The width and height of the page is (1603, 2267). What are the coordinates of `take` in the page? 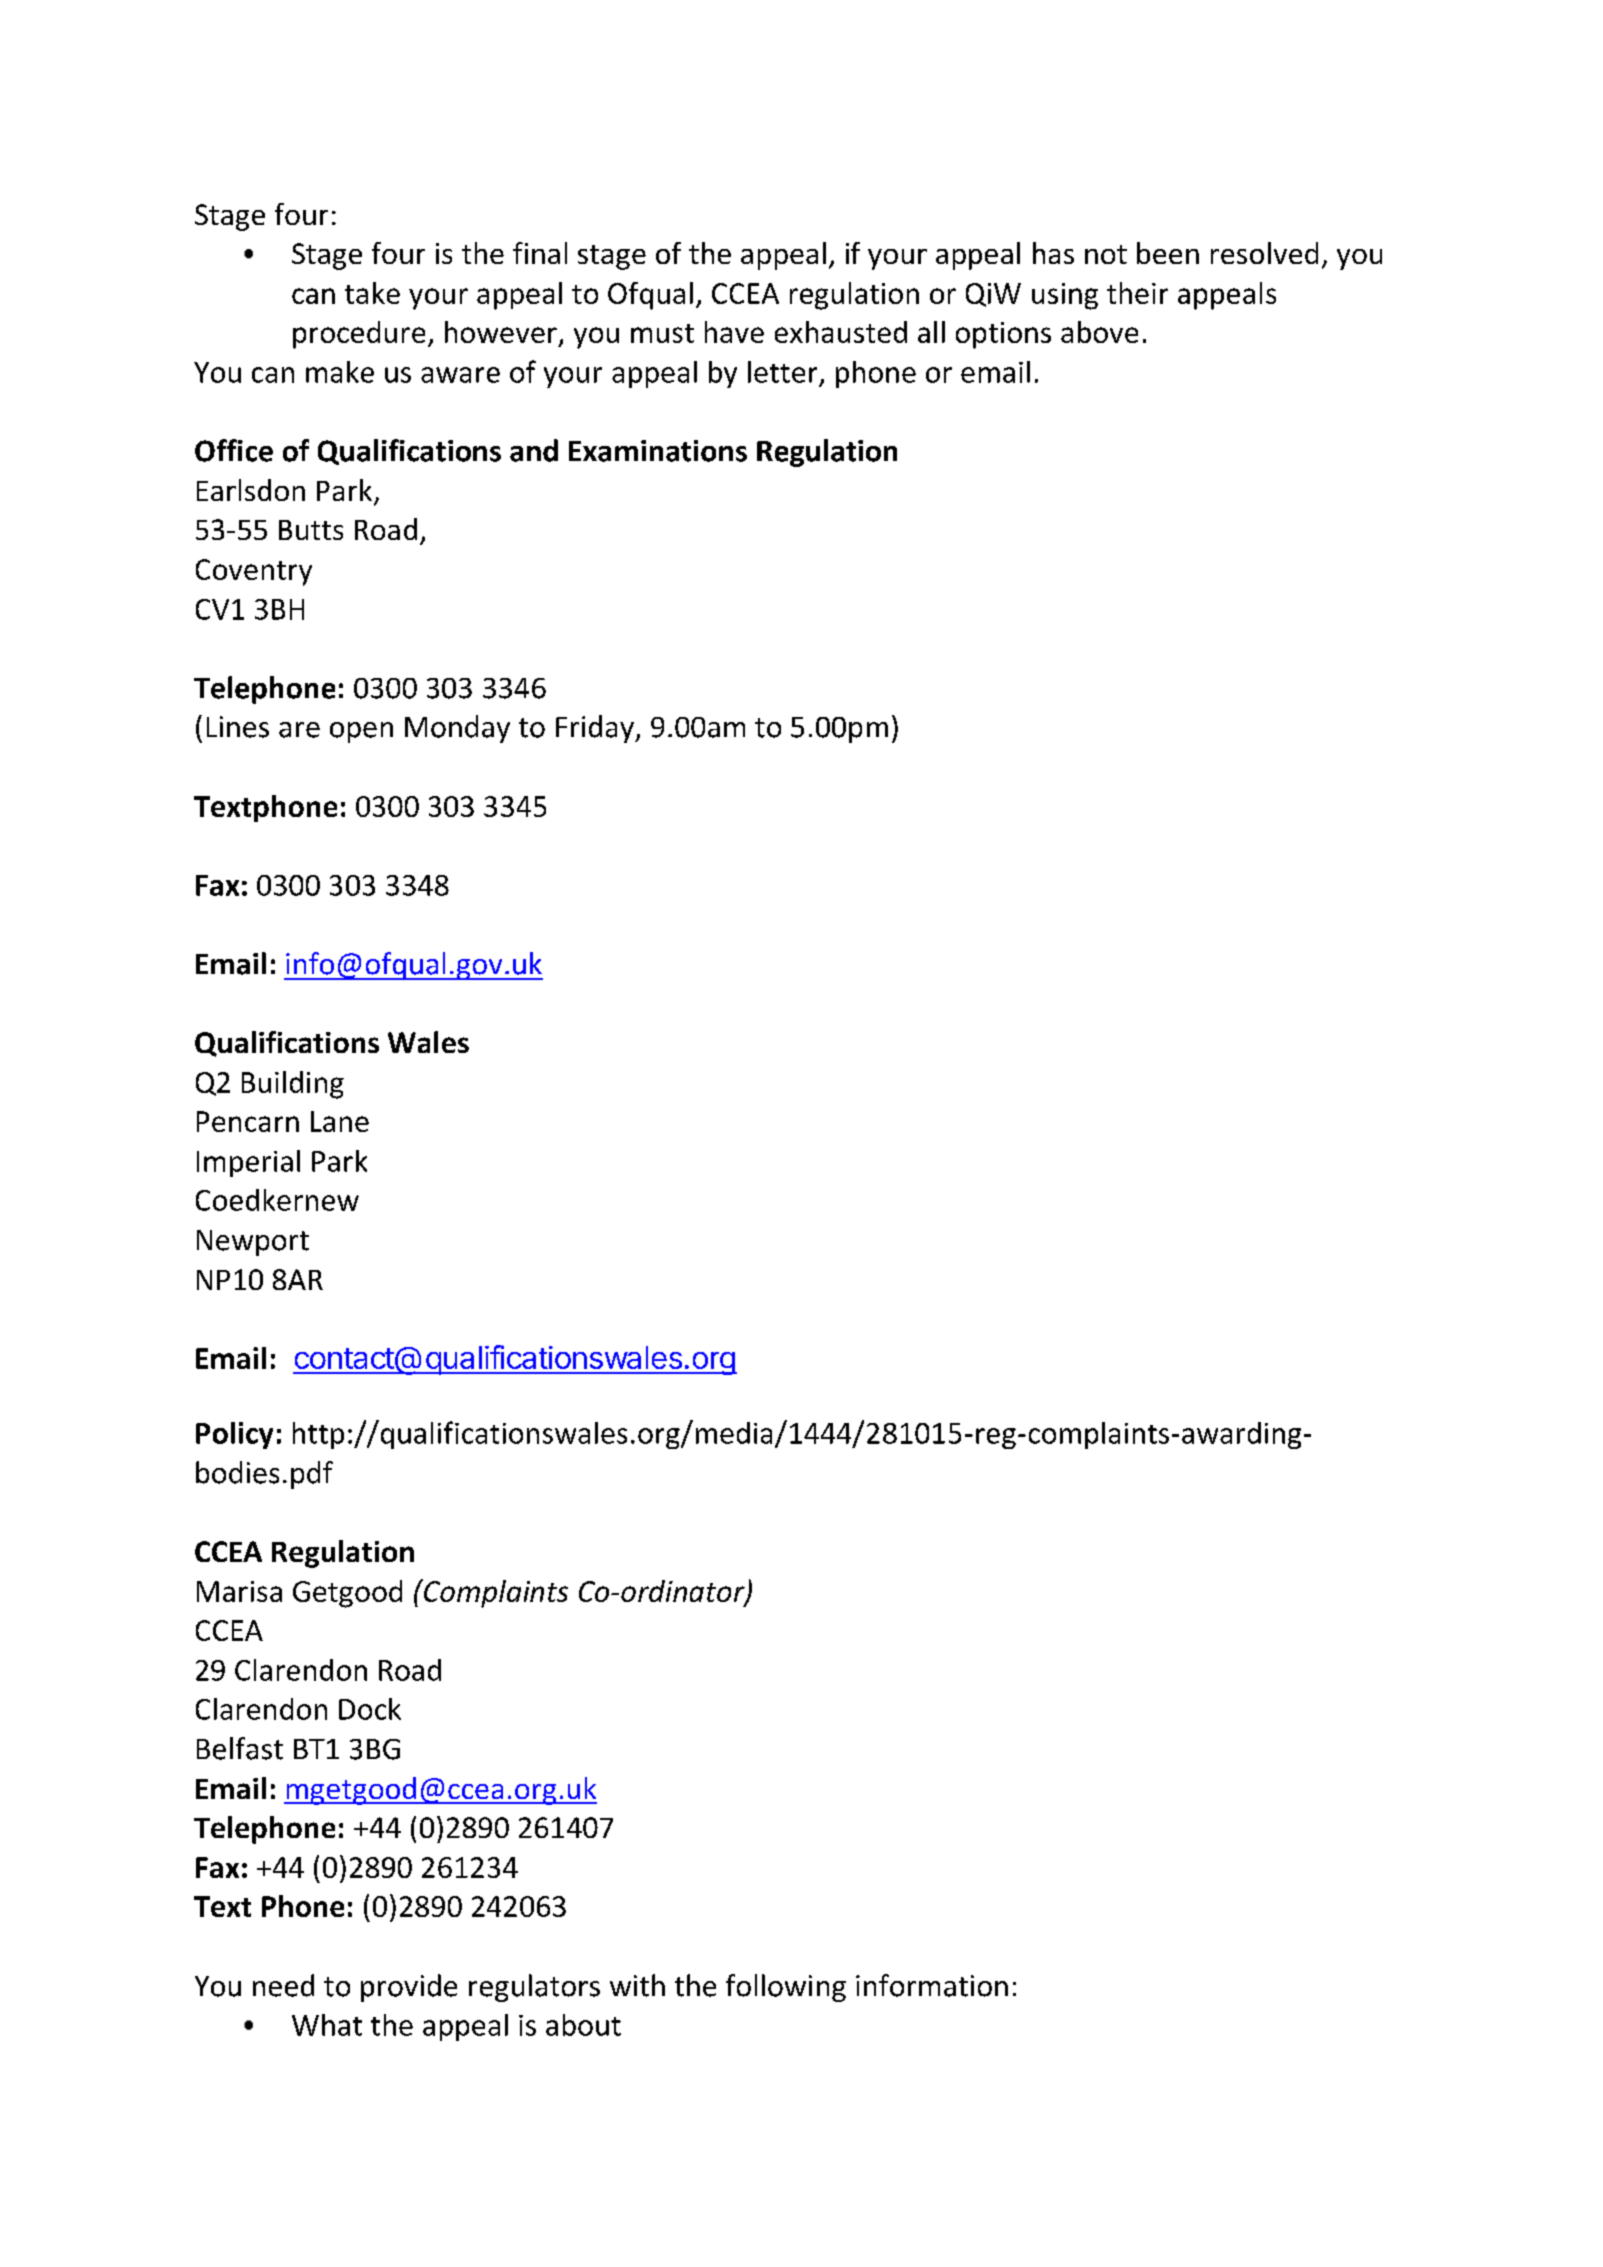 It's located at (372, 293).
